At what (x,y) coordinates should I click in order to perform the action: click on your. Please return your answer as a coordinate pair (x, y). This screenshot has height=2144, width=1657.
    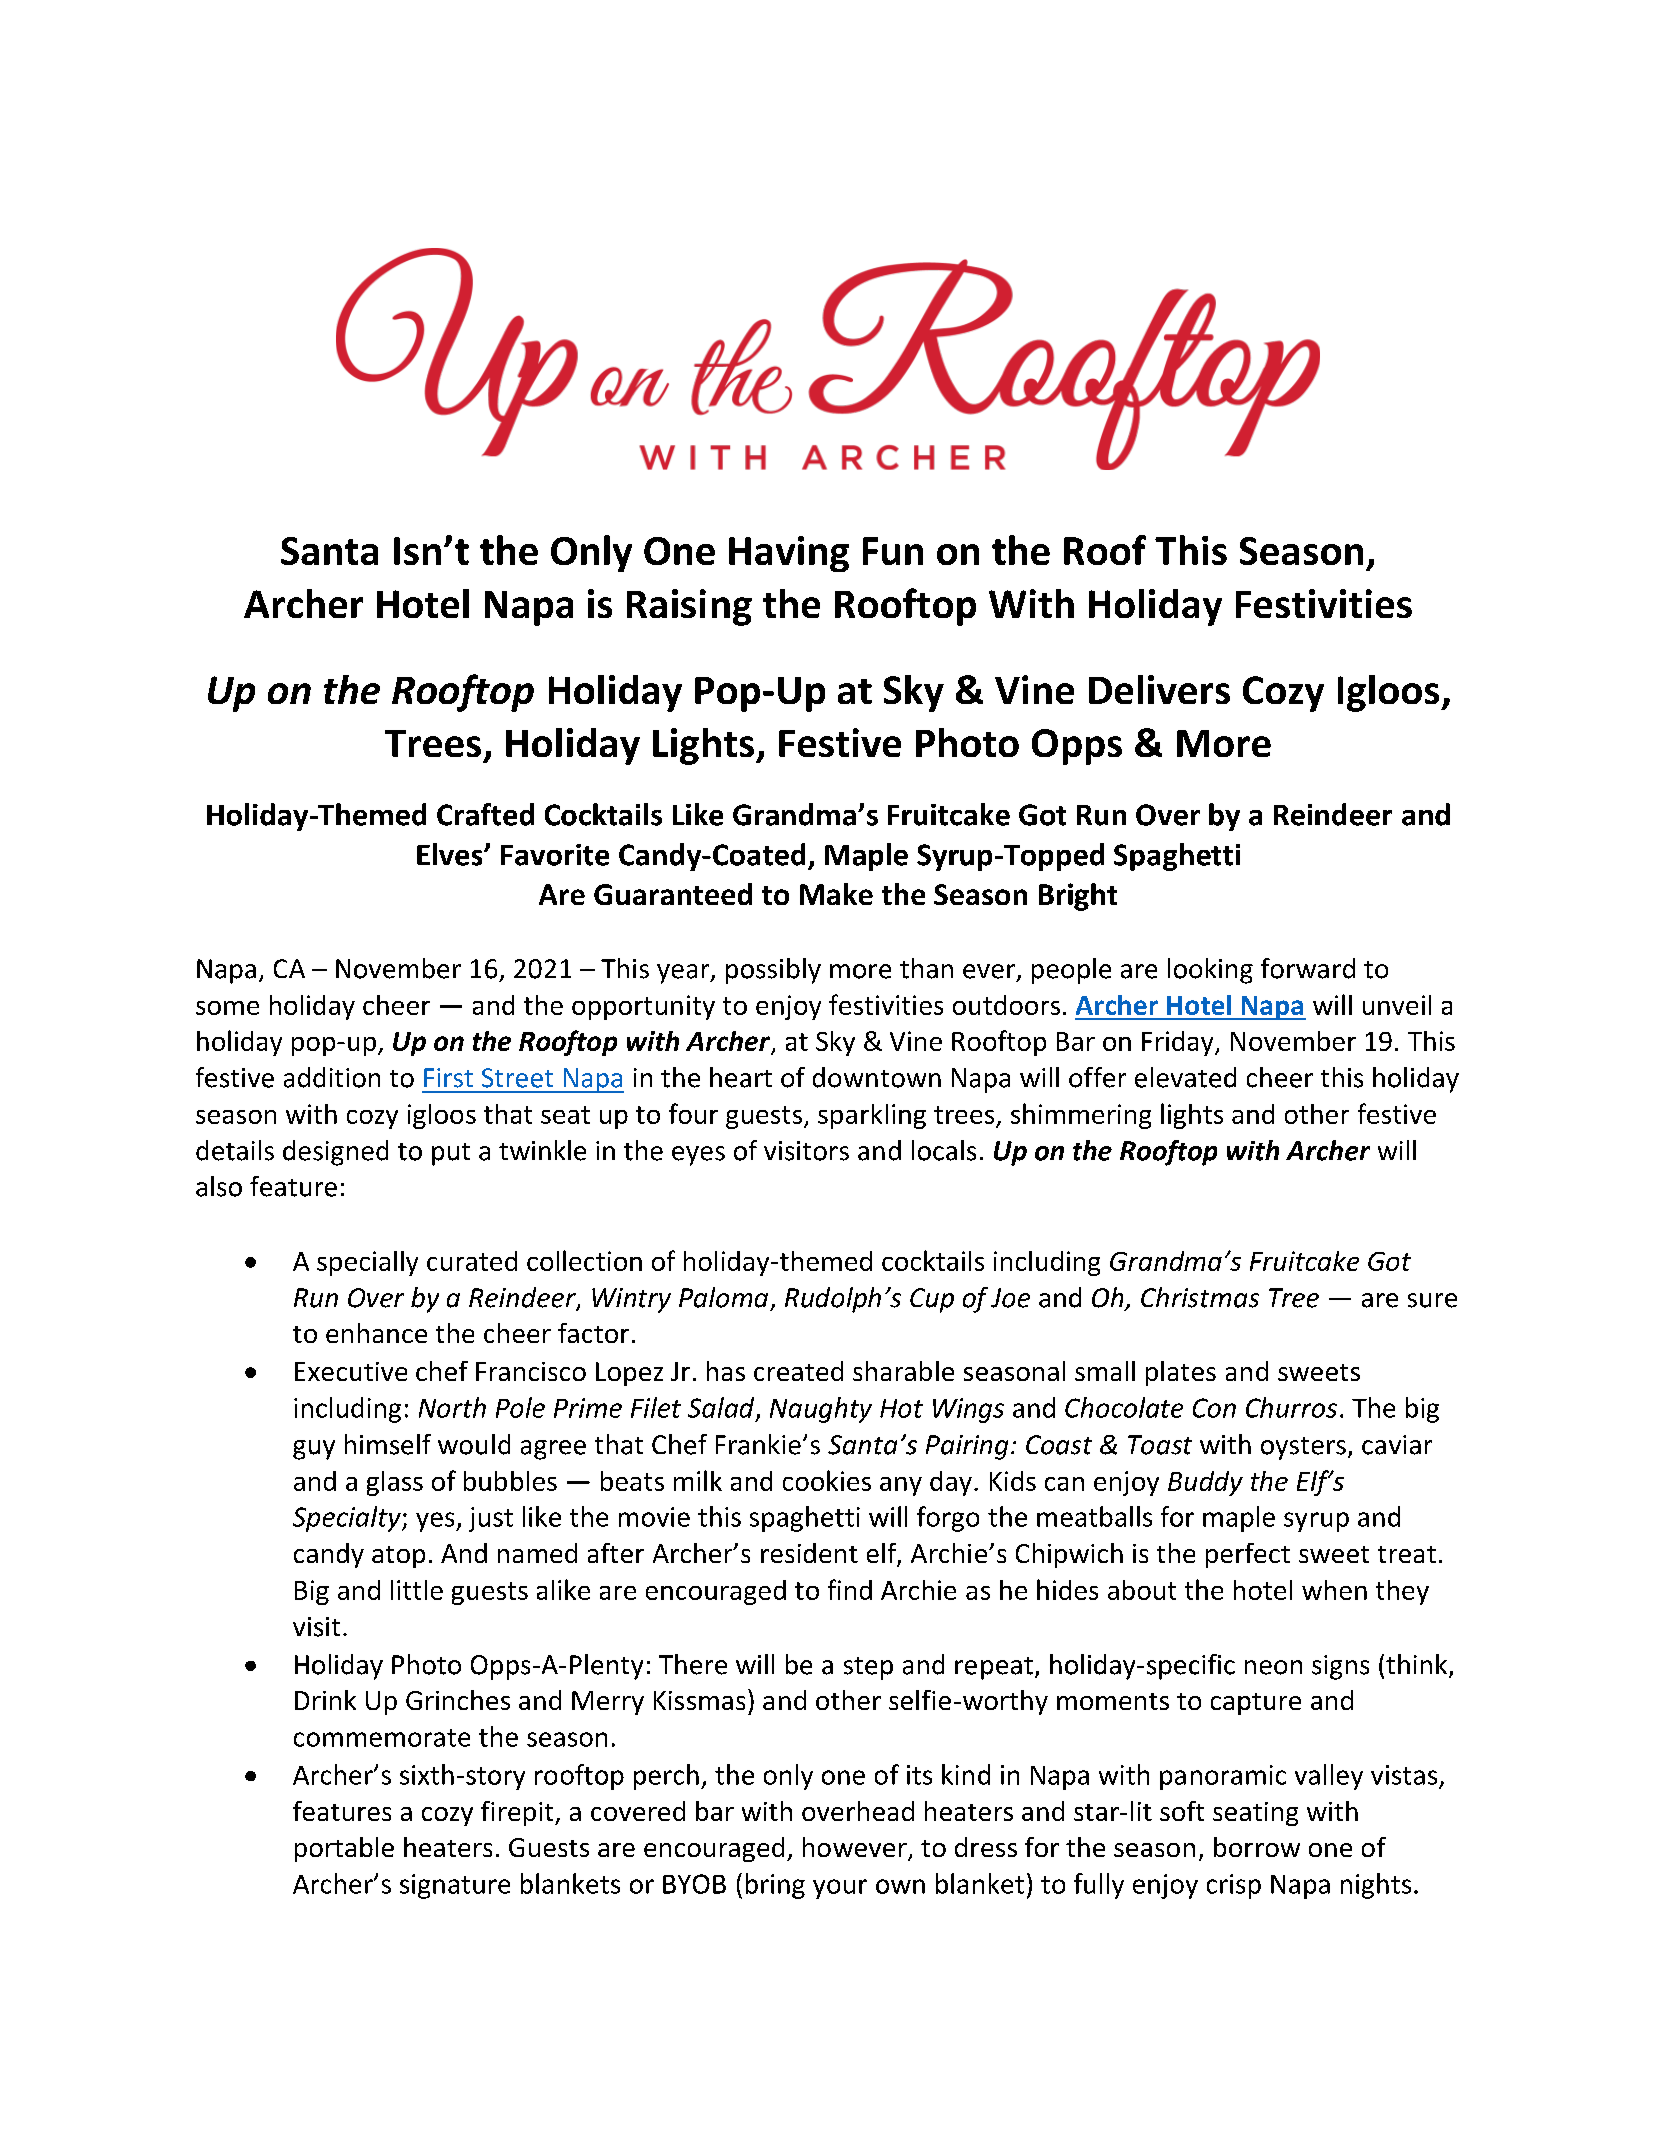
    Looking at the image, I should click on (840, 1889).
